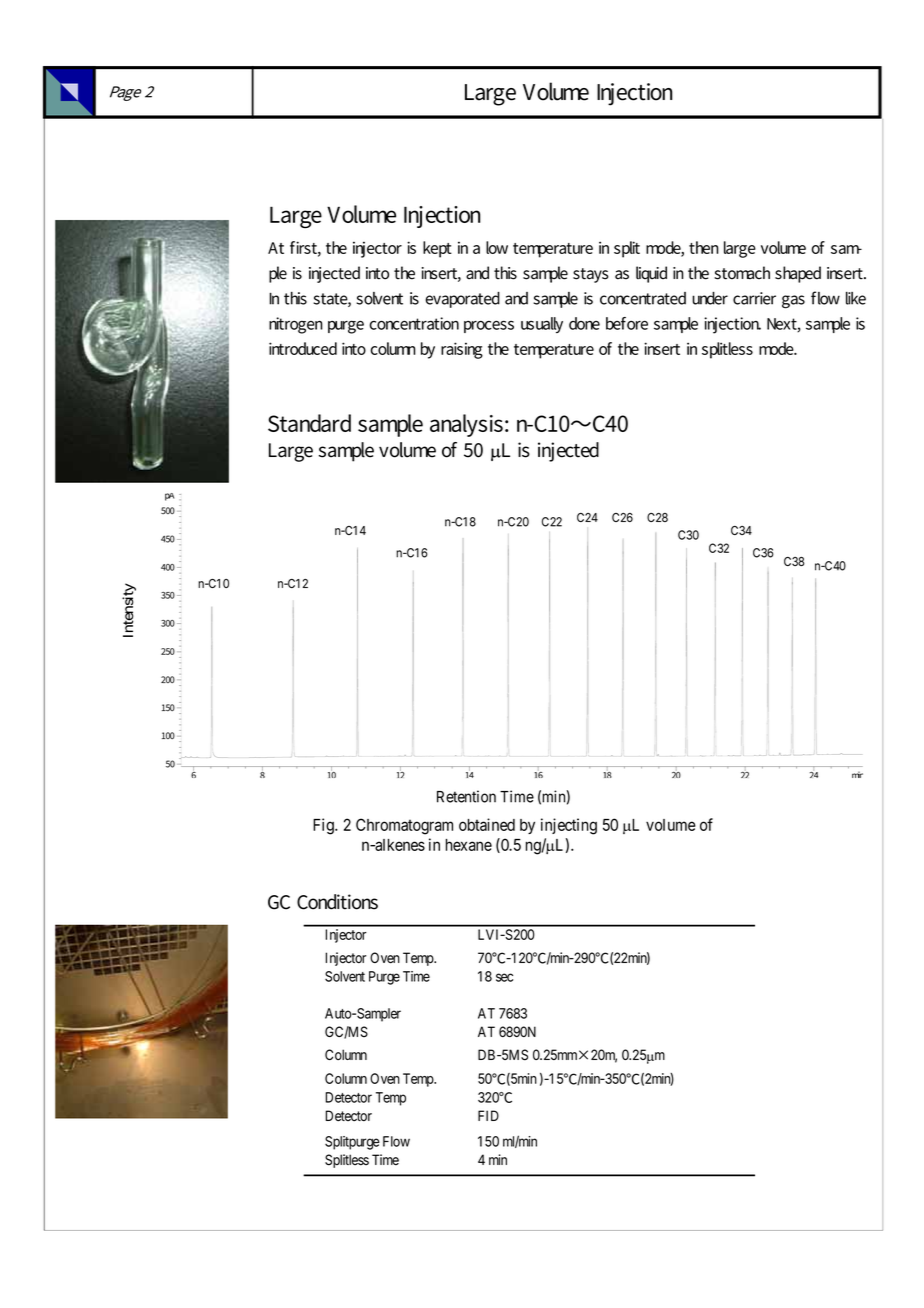 Image resolution: width=924 pixels, height=1308 pixels. I want to click on stays, so click(591, 275).
